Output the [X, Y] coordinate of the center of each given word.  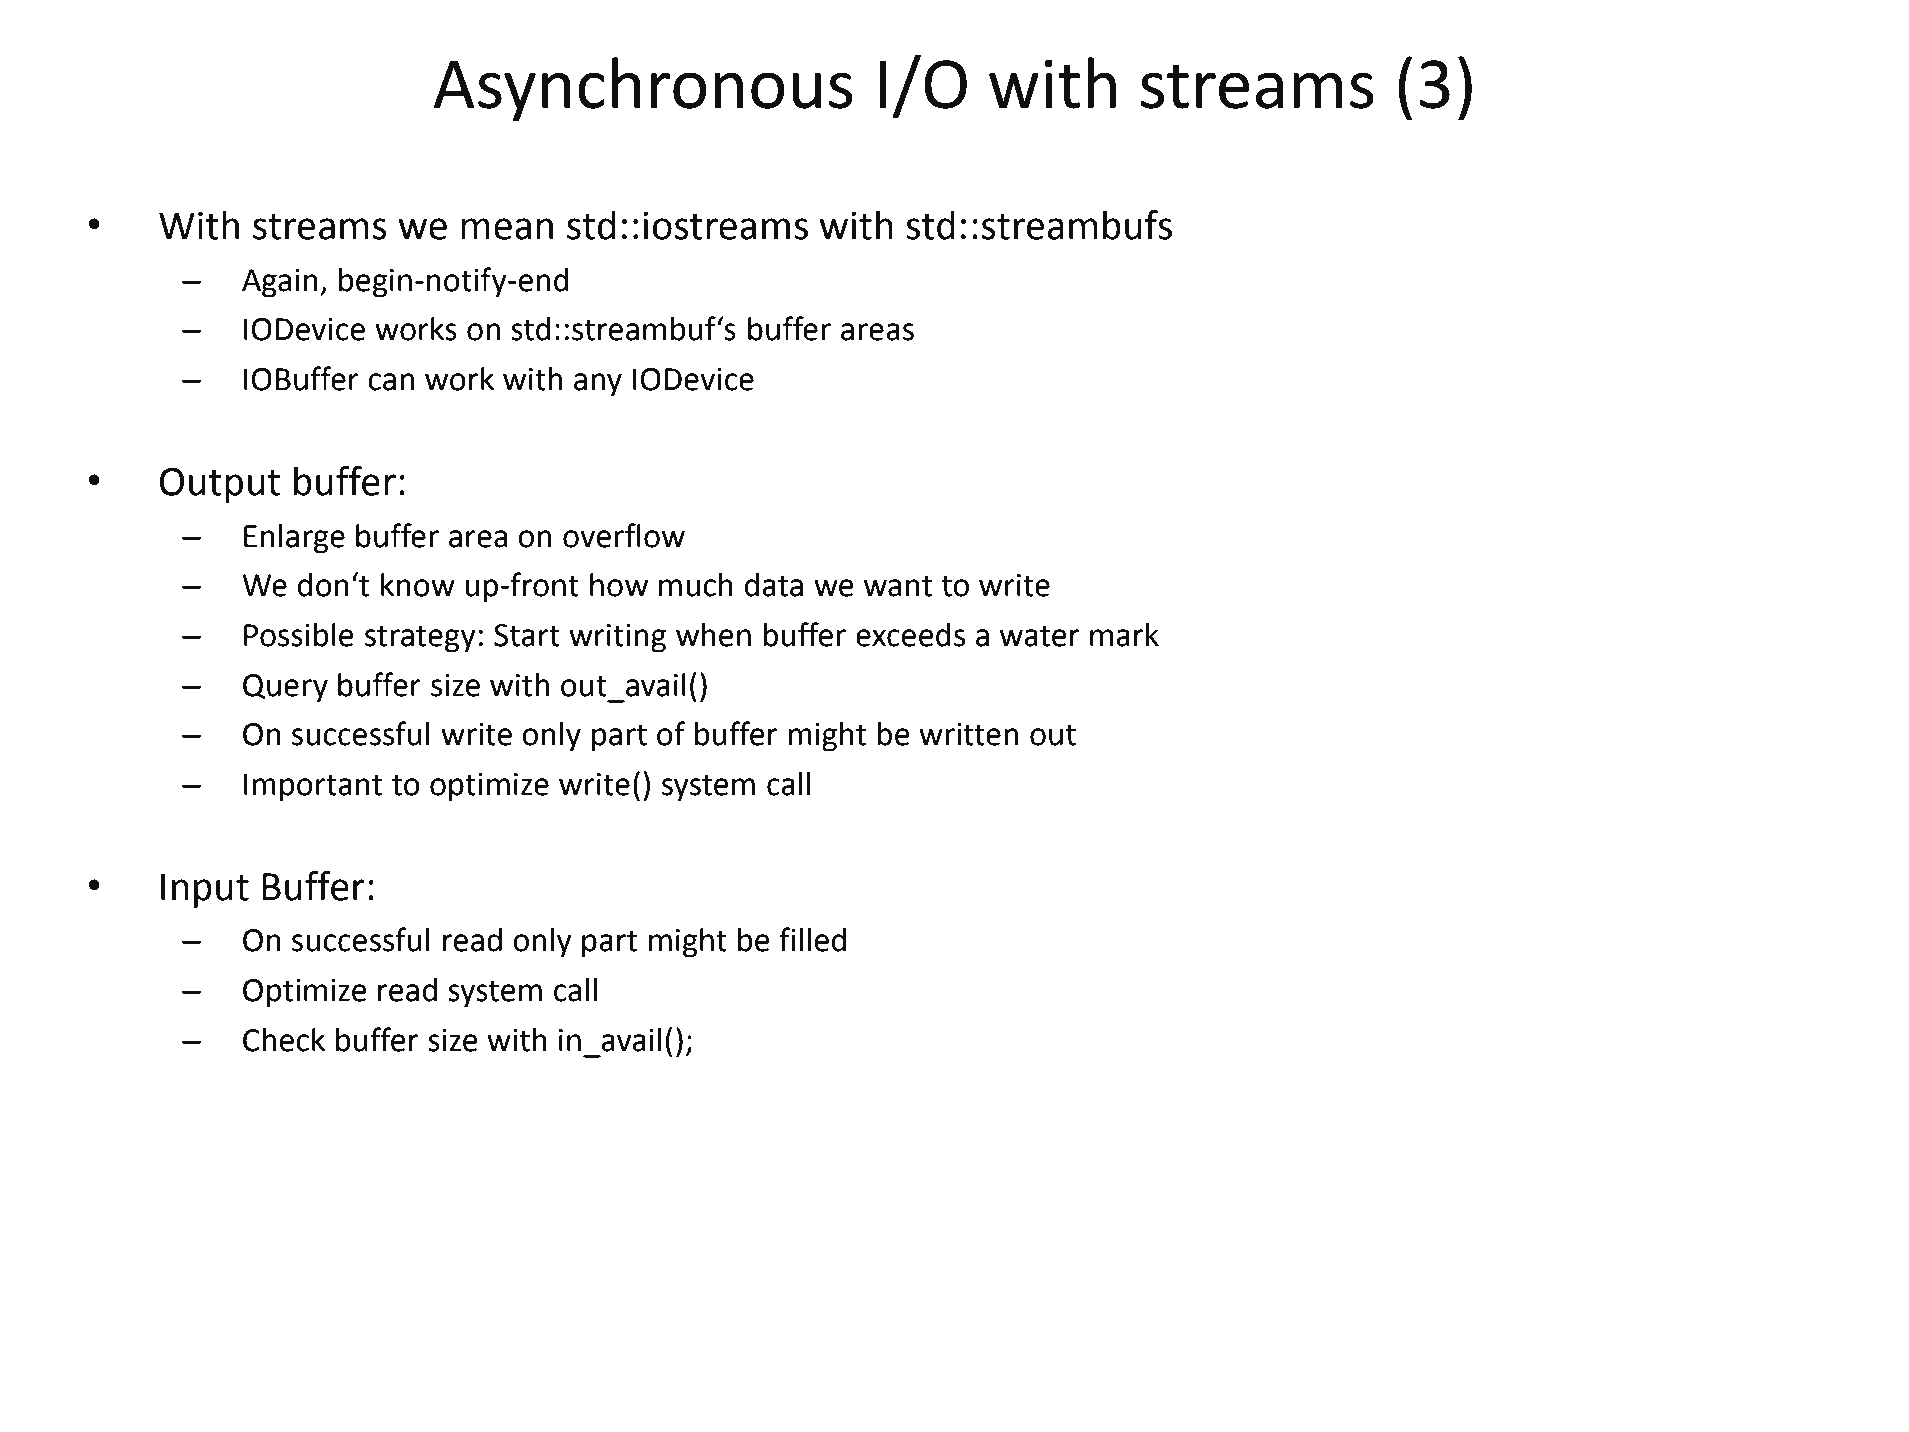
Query [285, 688]
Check [284, 1040]
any [598, 385]
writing [617, 638]
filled [812, 939]
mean [507, 229]
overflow [624, 535]
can [391, 382]
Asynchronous [643, 89]
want [898, 586]
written [968, 734]
